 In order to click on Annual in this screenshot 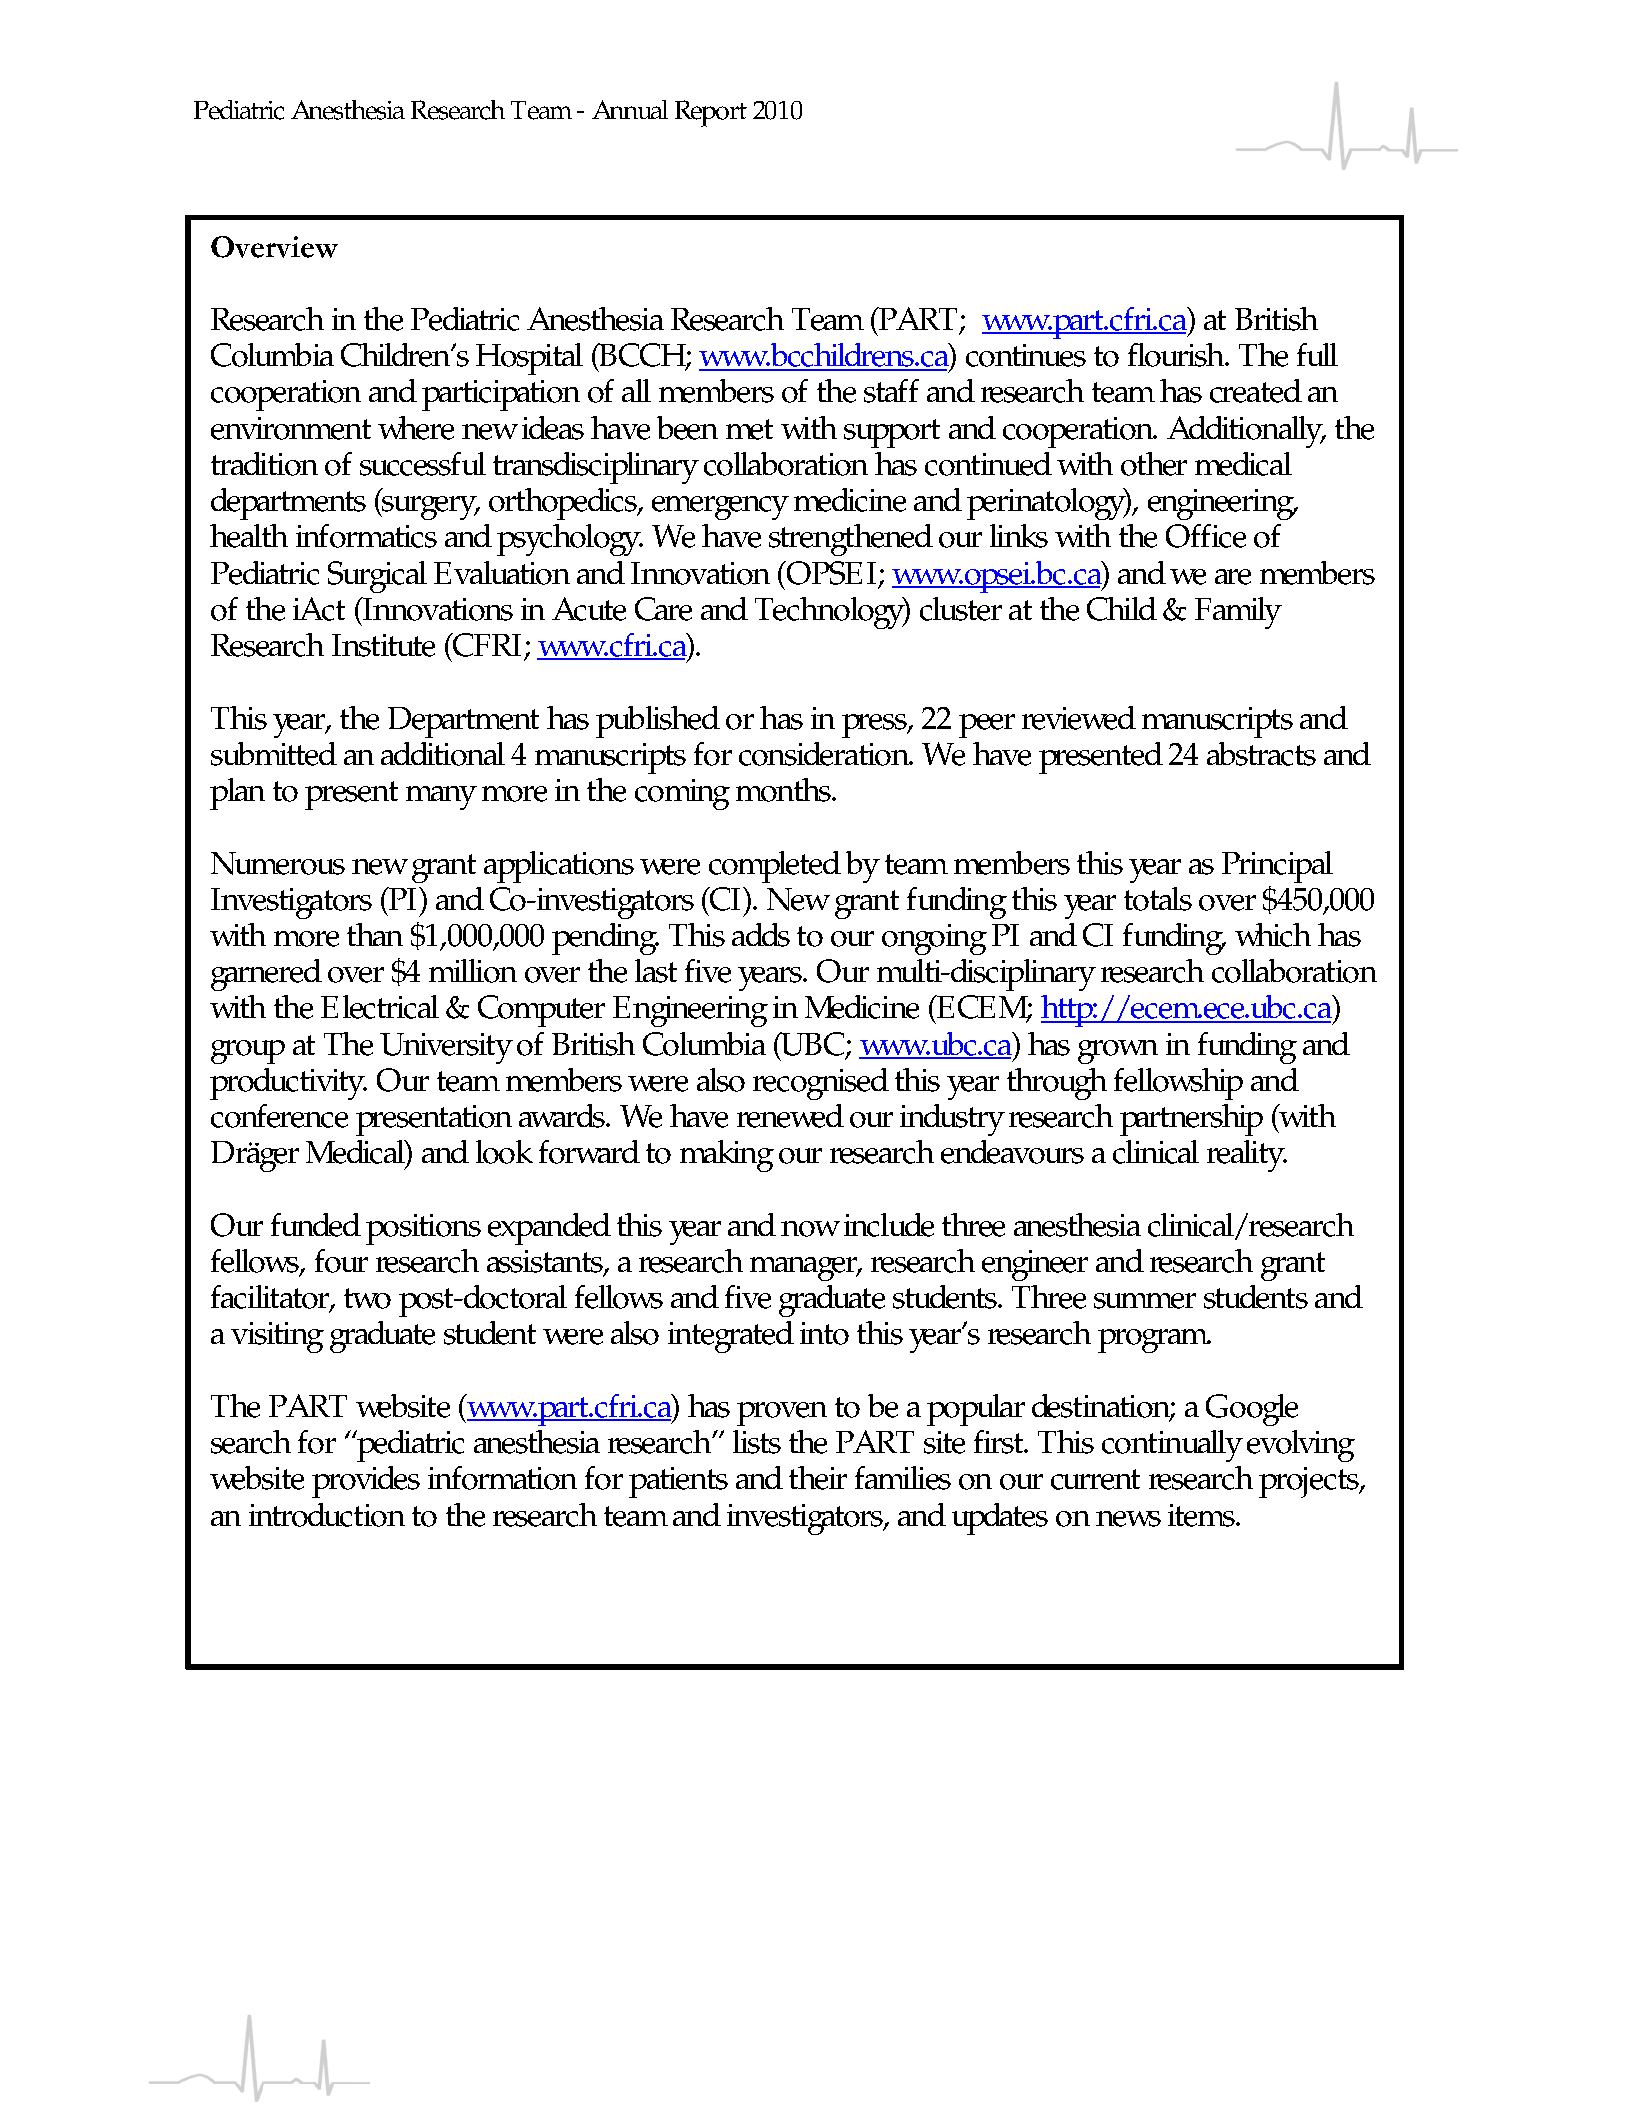, I will do `click(630, 109)`.
